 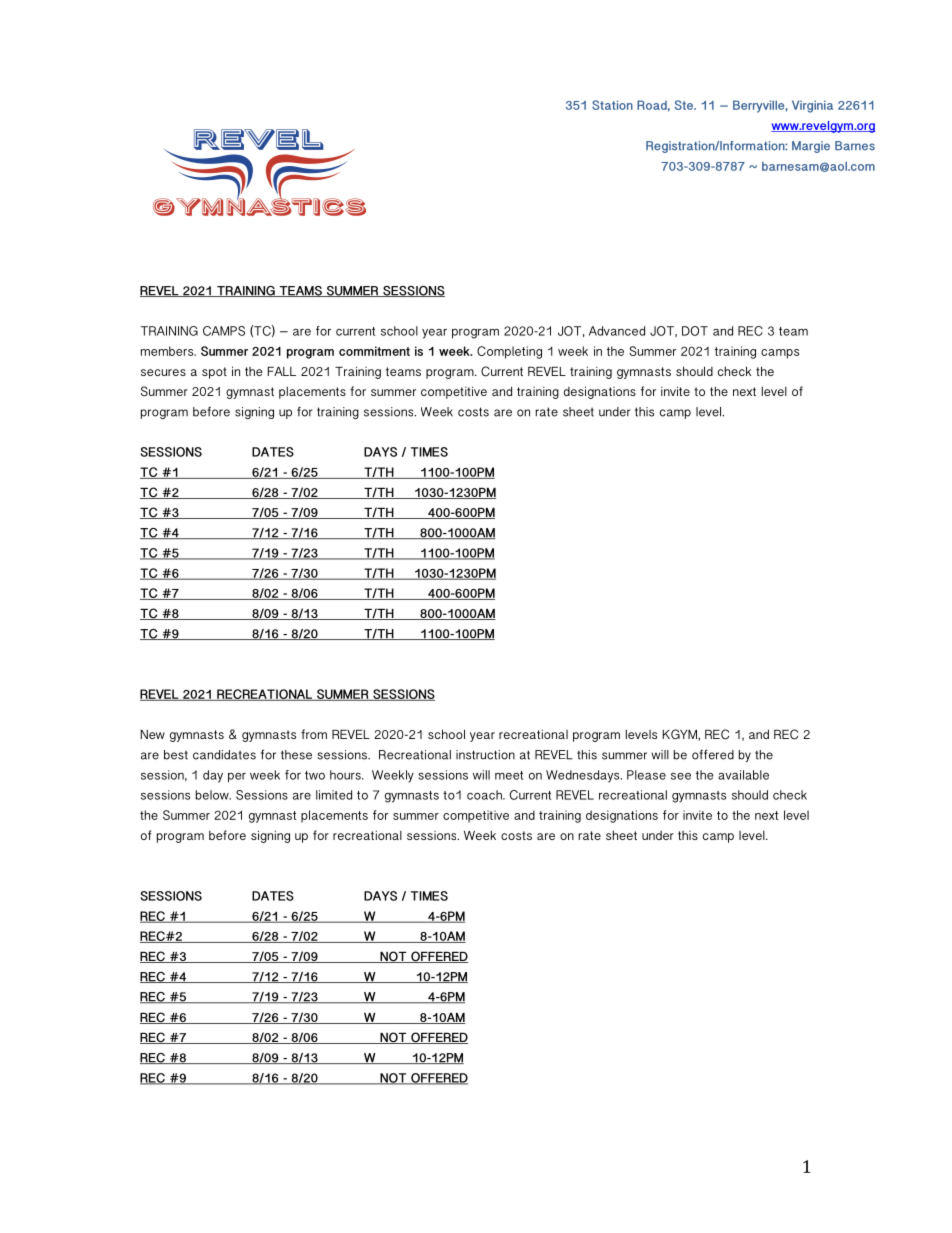 I want to click on meet, so click(x=509, y=775).
